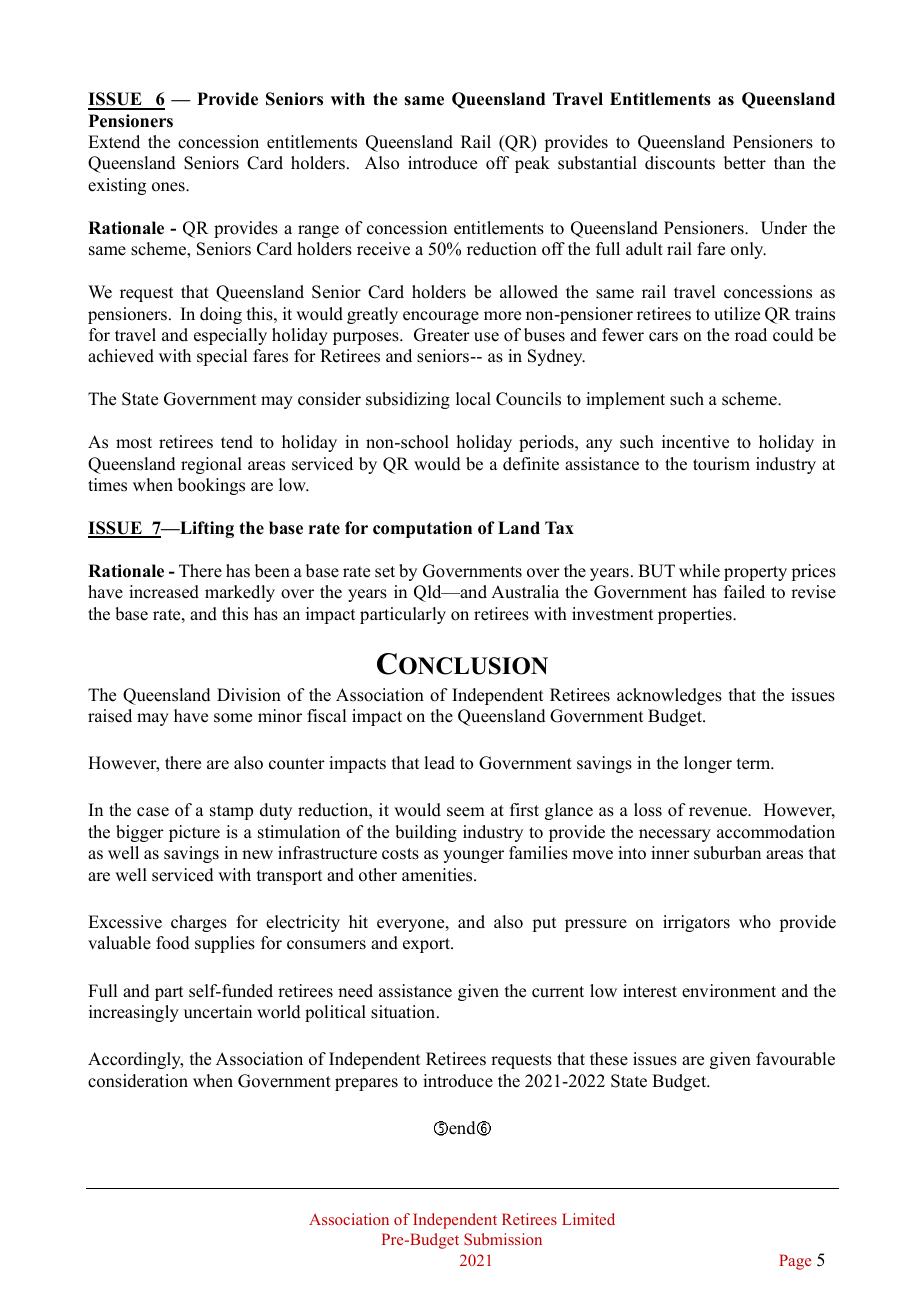 Image resolution: width=924 pixels, height=1308 pixels. Describe the element at coordinates (211, 486) in the screenshot. I see `bookings` at that location.
